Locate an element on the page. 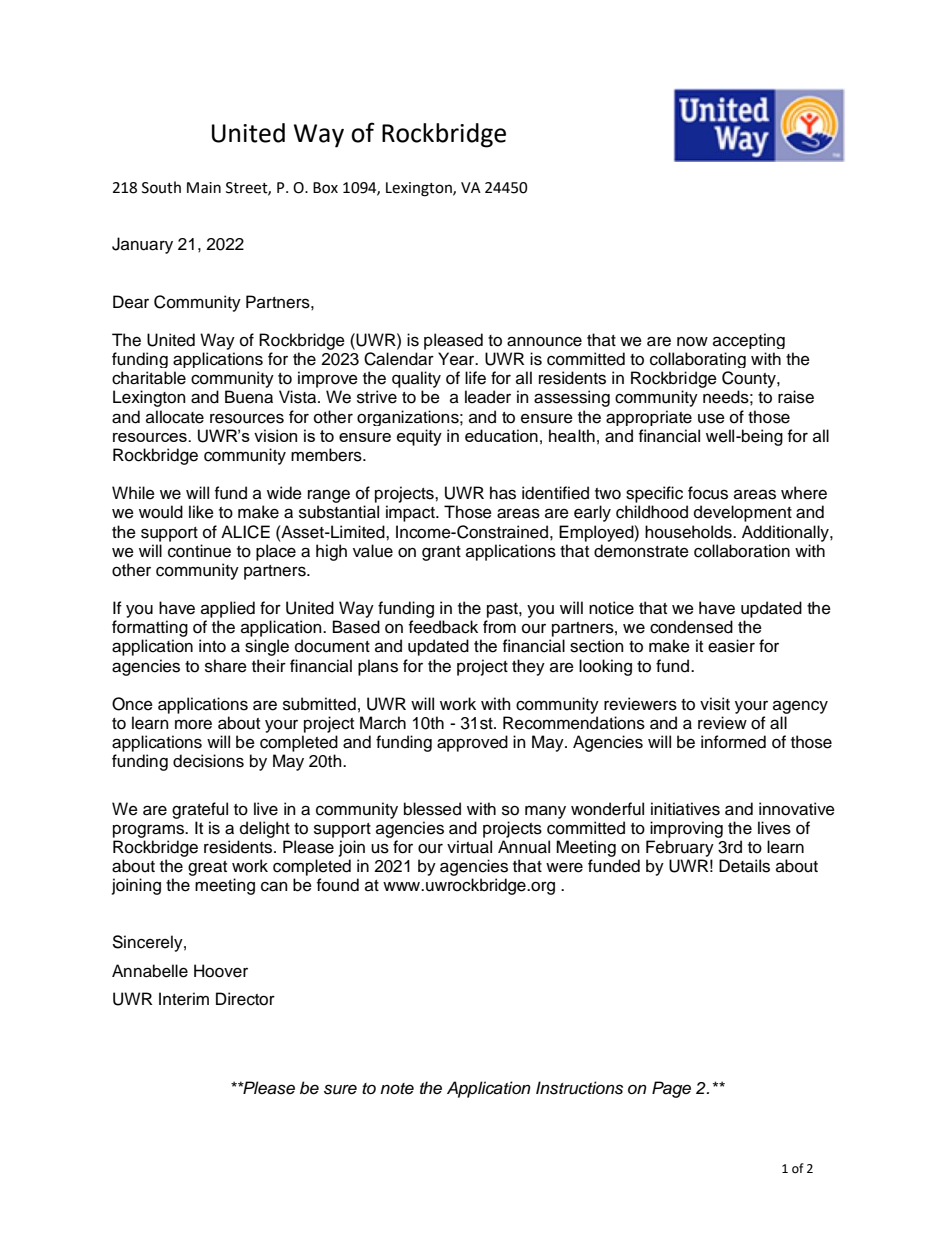 This image has height=1233, width=952. Main is located at coordinates (204, 188).
